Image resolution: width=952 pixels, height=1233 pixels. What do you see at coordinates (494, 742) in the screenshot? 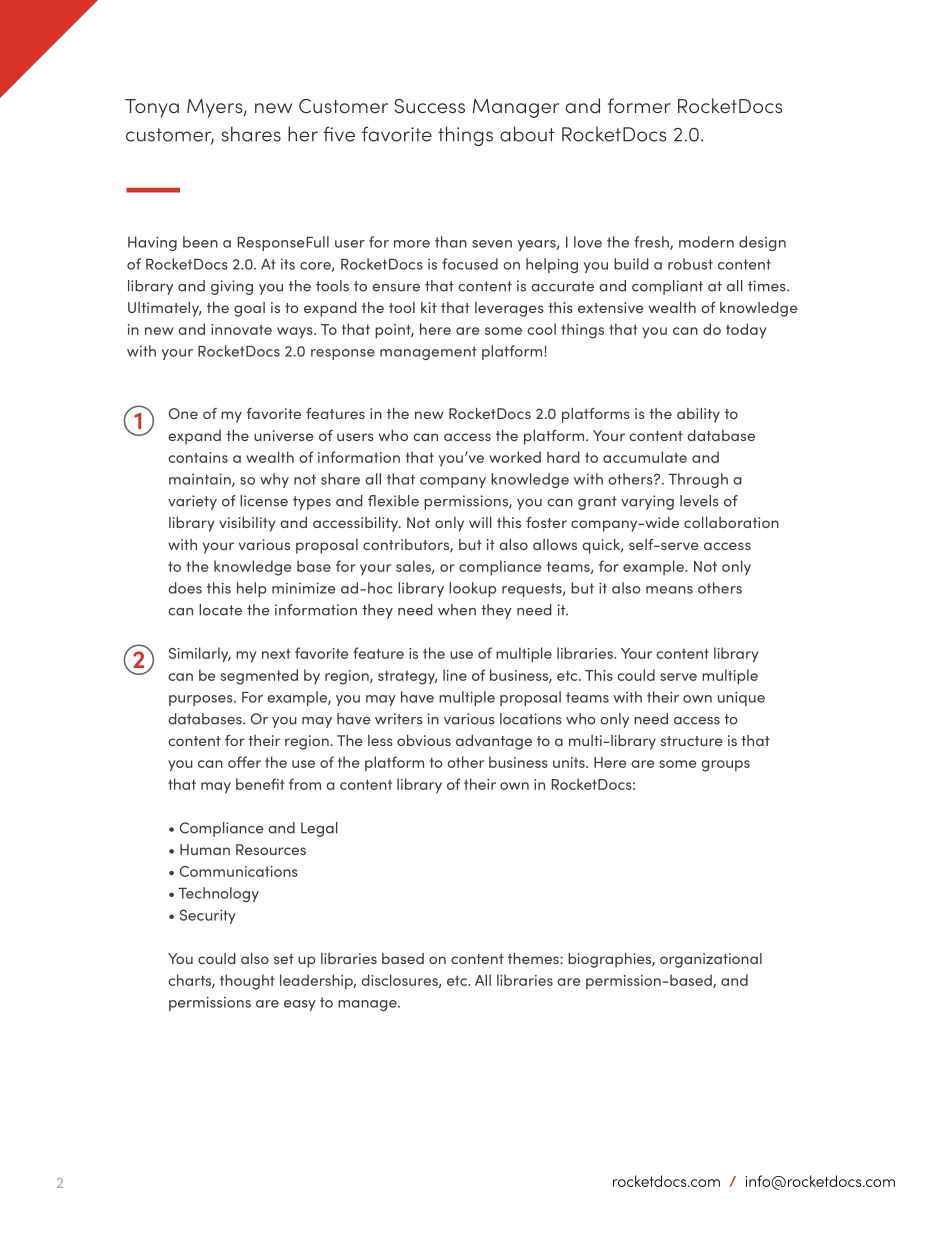
I see `advantage` at bounding box center [494, 742].
